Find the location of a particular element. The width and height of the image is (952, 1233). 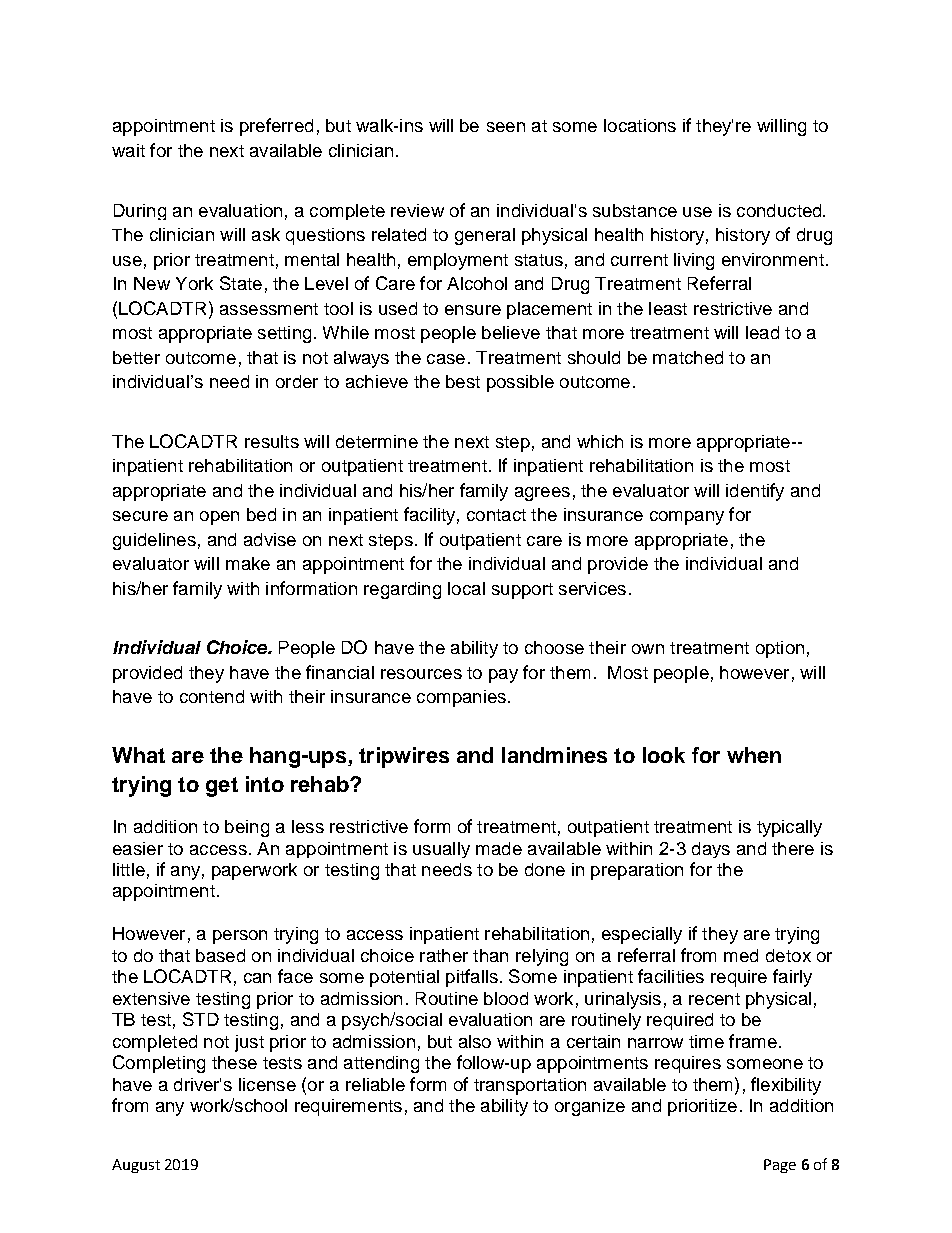

usually is located at coordinates (441, 850).
